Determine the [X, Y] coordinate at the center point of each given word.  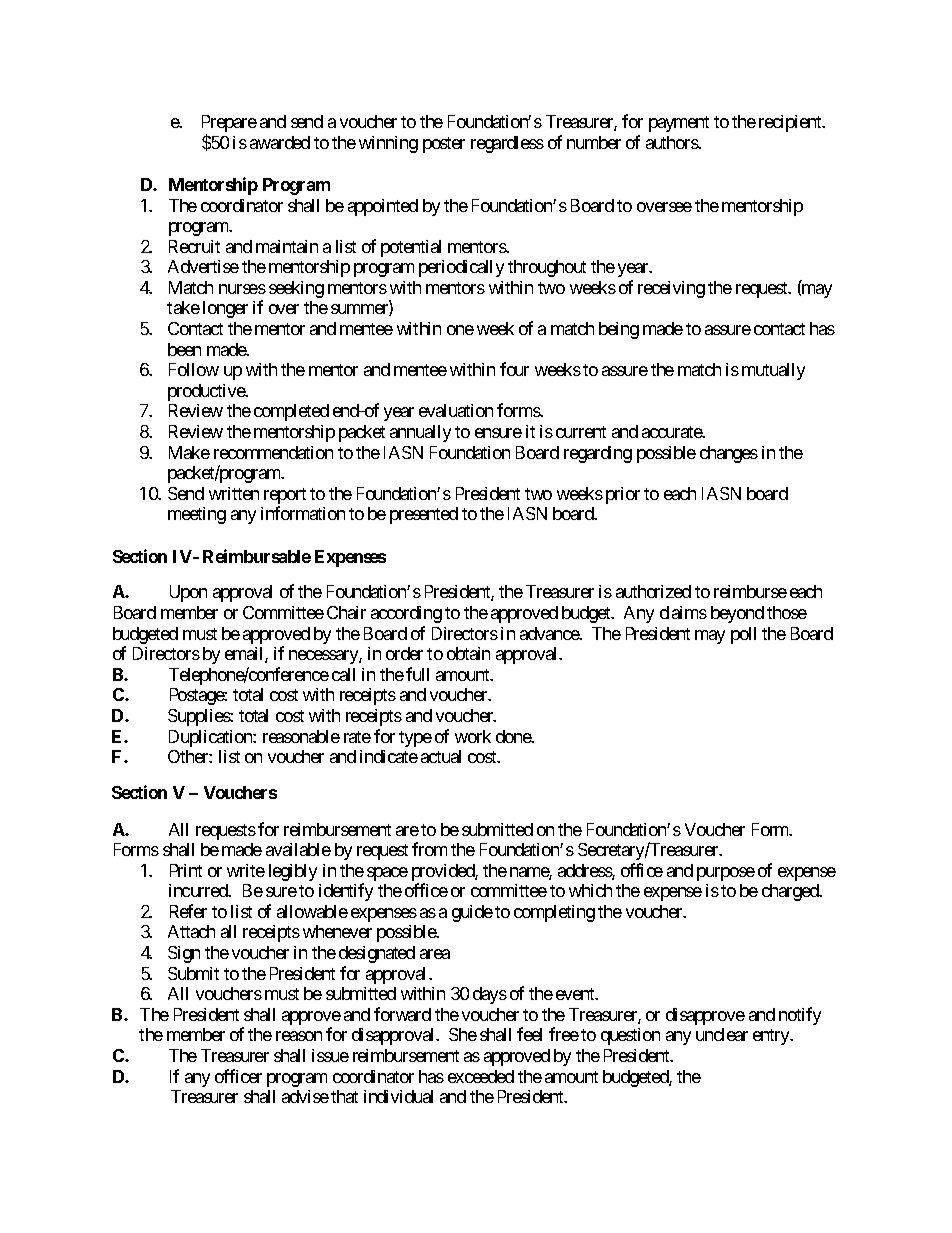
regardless [507, 144]
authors [672, 142]
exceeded [481, 1076]
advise [305, 1096]
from [429, 849]
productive [207, 392]
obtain [468, 653]
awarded [280, 142]
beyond [737, 614]
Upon [188, 593]
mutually [773, 371]
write [246, 870]
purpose [726, 874]
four [514, 369]
